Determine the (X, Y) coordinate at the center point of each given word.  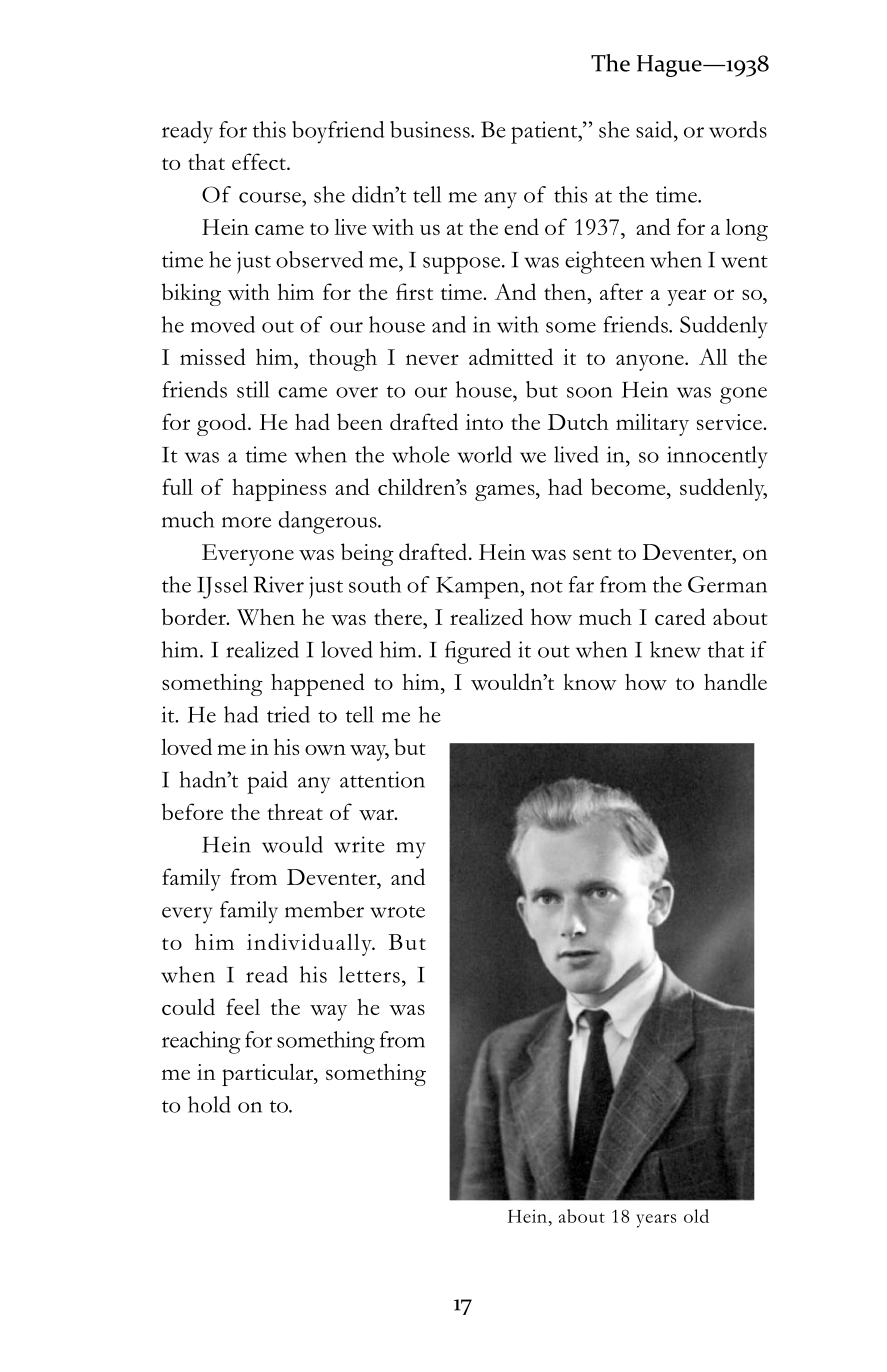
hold (209, 1104)
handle (735, 681)
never (432, 359)
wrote (397, 911)
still (253, 389)
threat (295, 811)
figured (478, 652)
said (655, 129)
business (431, 129)
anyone (651, 362)
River (279, 584)
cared (680, 616)
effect (260, 161)
